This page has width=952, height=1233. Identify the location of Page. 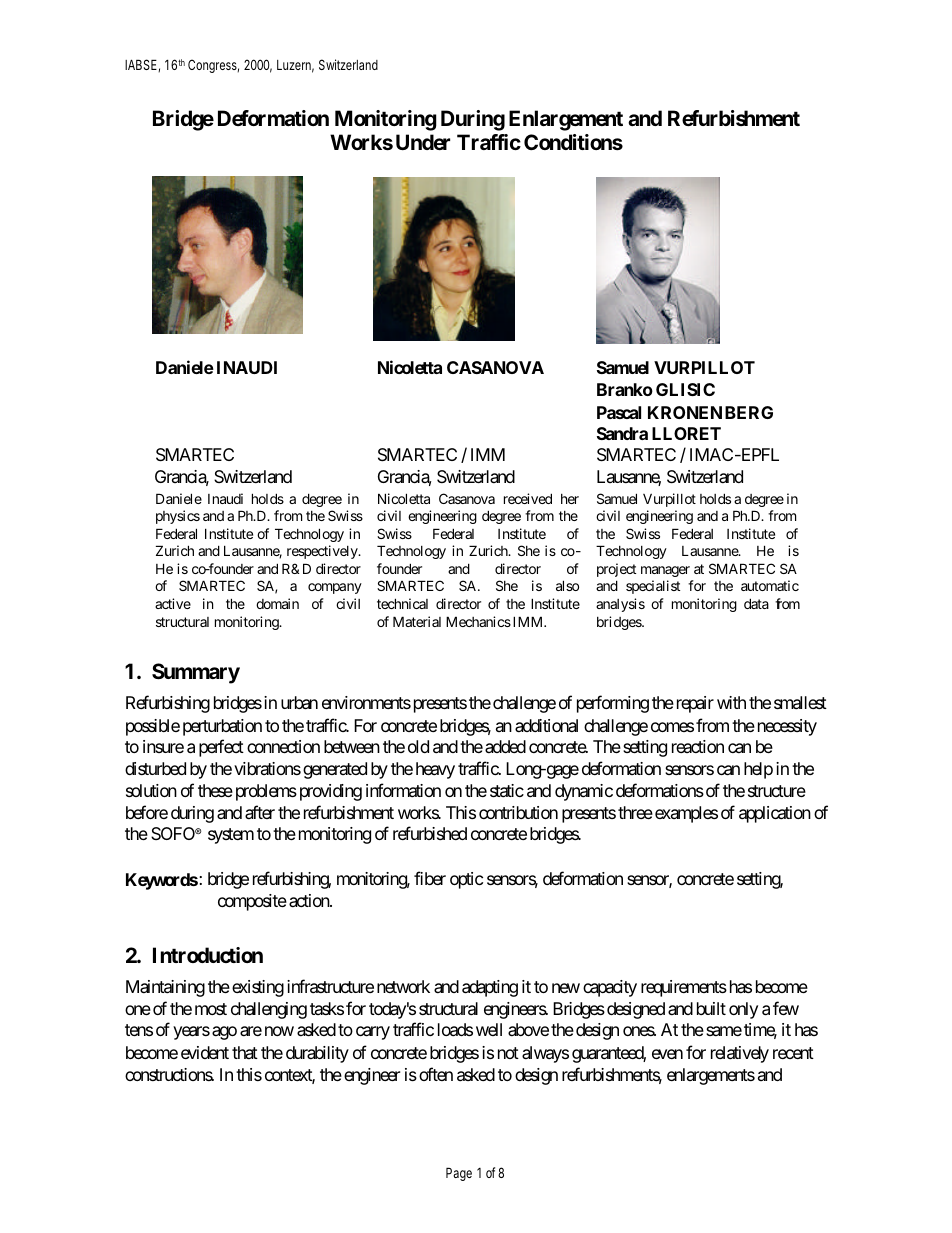
(459, 1174).
